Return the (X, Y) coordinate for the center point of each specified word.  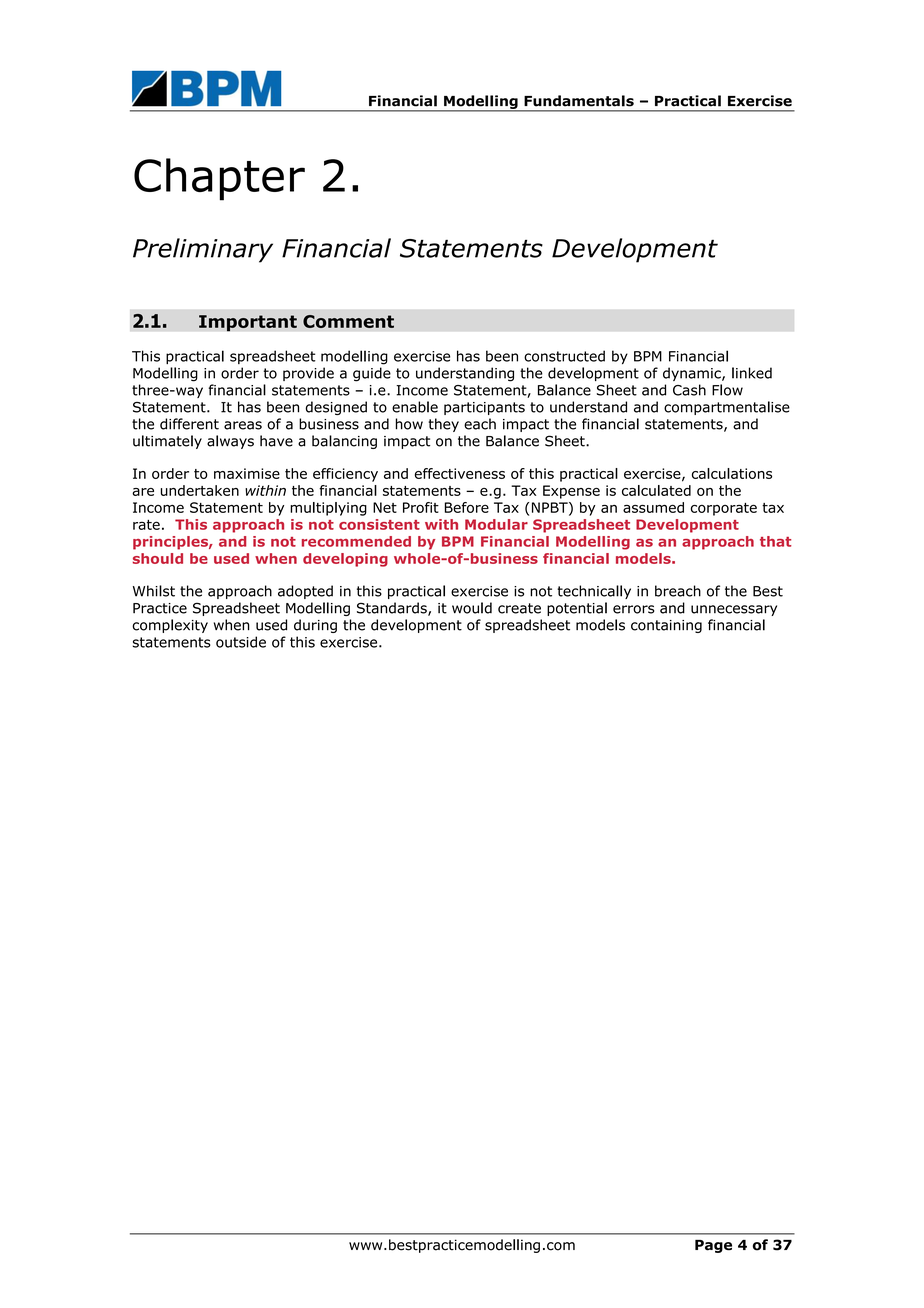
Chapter (219, 179)
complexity (170, 626)
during (315, 626)
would (472, 608)
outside (241, 642)
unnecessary (734, 610)
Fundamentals (579, 101)
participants (484, 408)
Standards (393, 609)
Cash (689, 390)
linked (752, 373)
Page (713, 1246)
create (519, 608)
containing (666, 626)
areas (243, 425)
